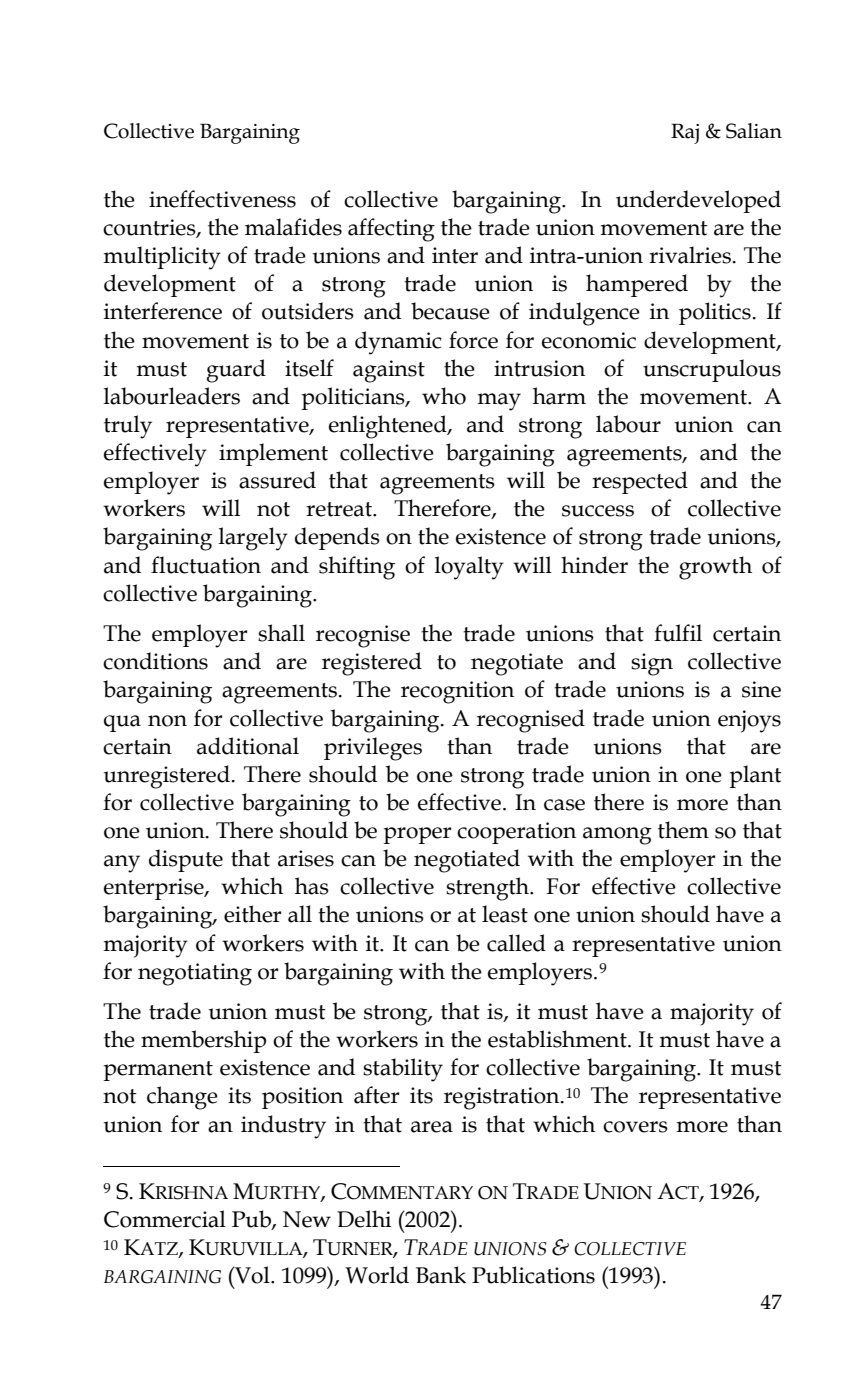 The height and width of the screenshot is (1400, 863). What do you see at coordinates (165, 1219) in the screenshot?
I see `Commercial` at bounding box center [165, 1219].
